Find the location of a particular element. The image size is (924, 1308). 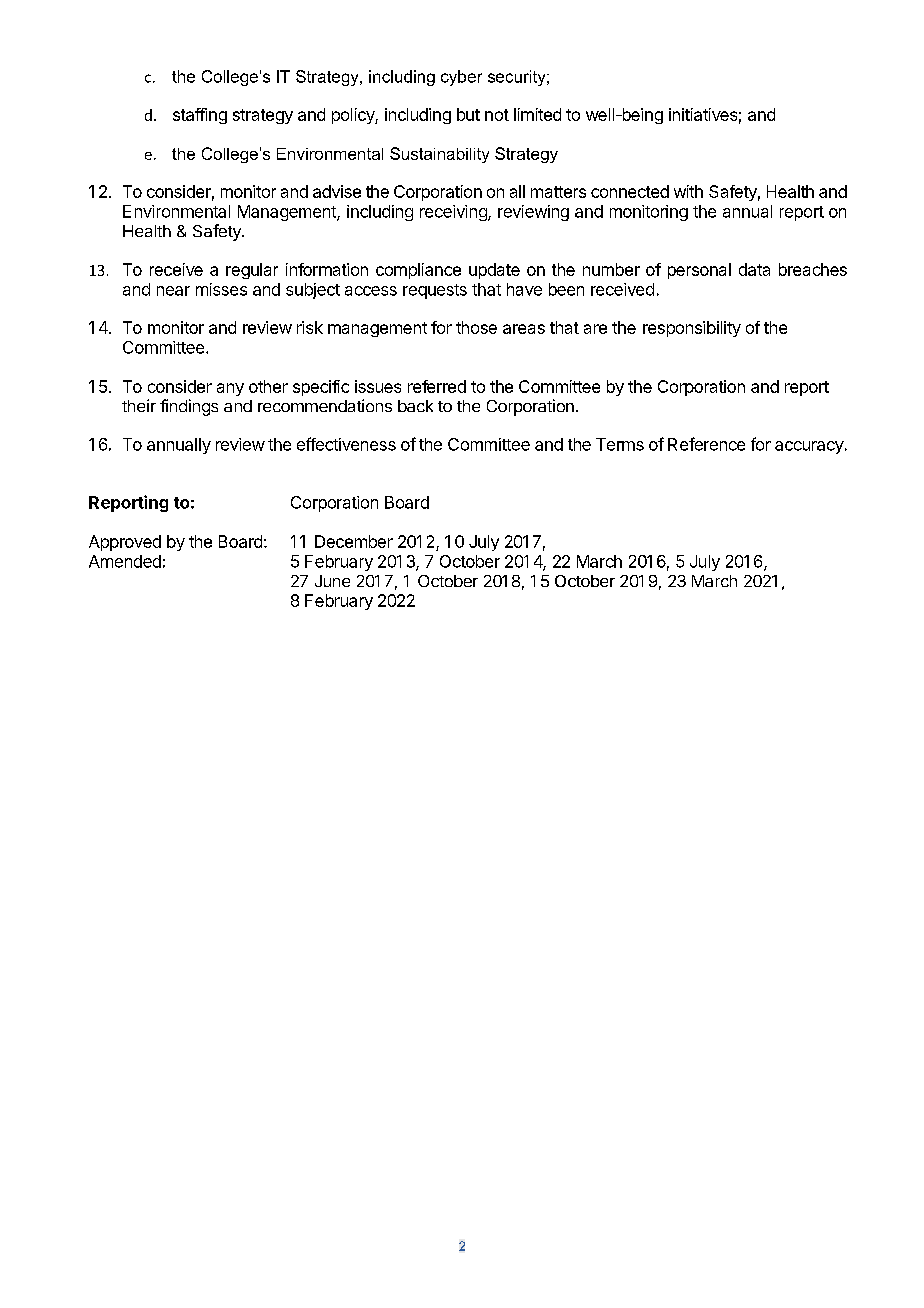

risk is located at coordinates (310, 327).
